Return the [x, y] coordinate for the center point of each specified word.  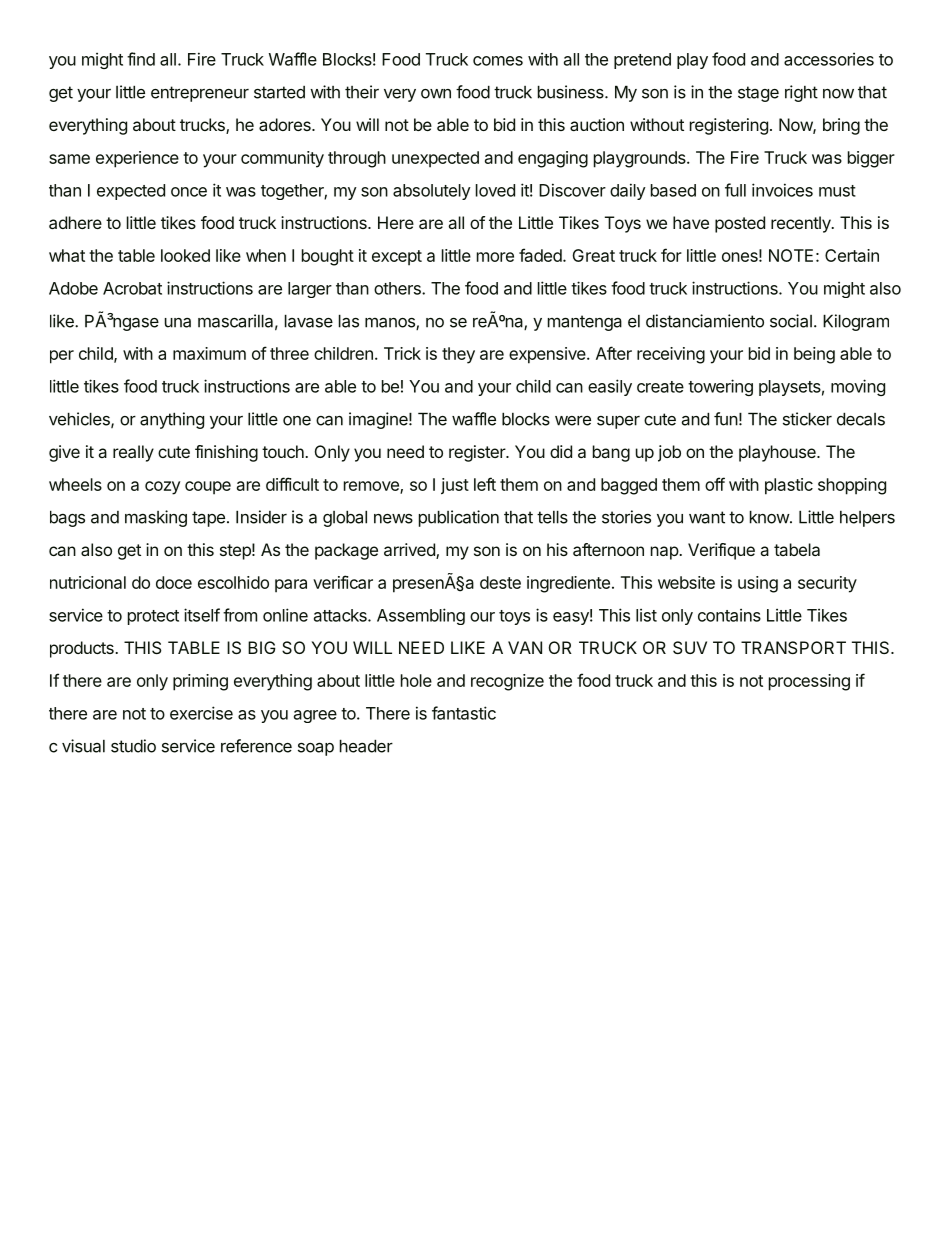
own [436, 94]
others [398, 288]
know [770, 517]
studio [133, 746]
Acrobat [132, 288]
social [791, 321]
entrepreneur [200, 94]
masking [156, 518]
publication [459, 518]
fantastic [464, 713]
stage [758, 94]
